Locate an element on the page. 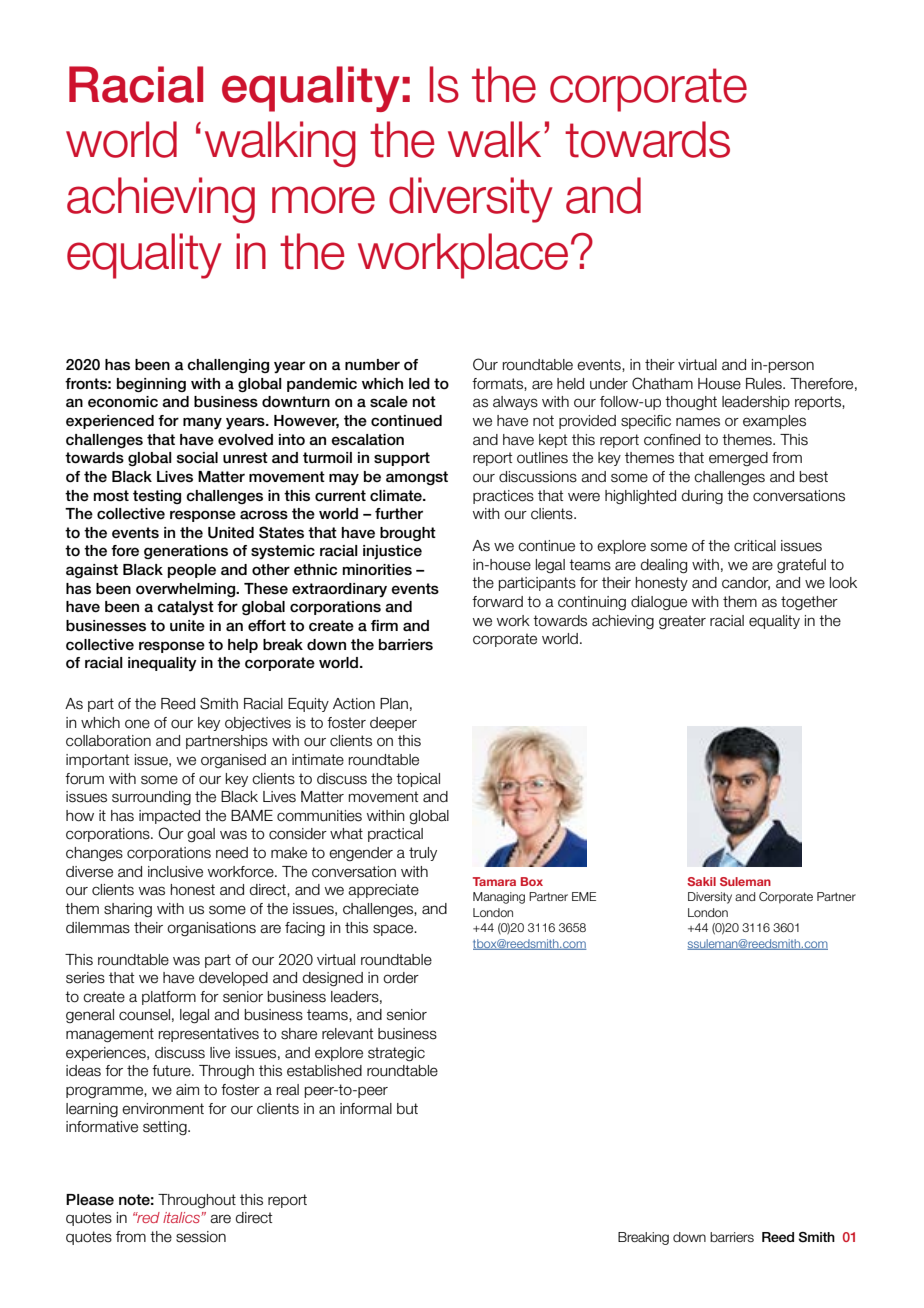 The image size is (924, 1308). greater is located at coordinates (682, 622).
